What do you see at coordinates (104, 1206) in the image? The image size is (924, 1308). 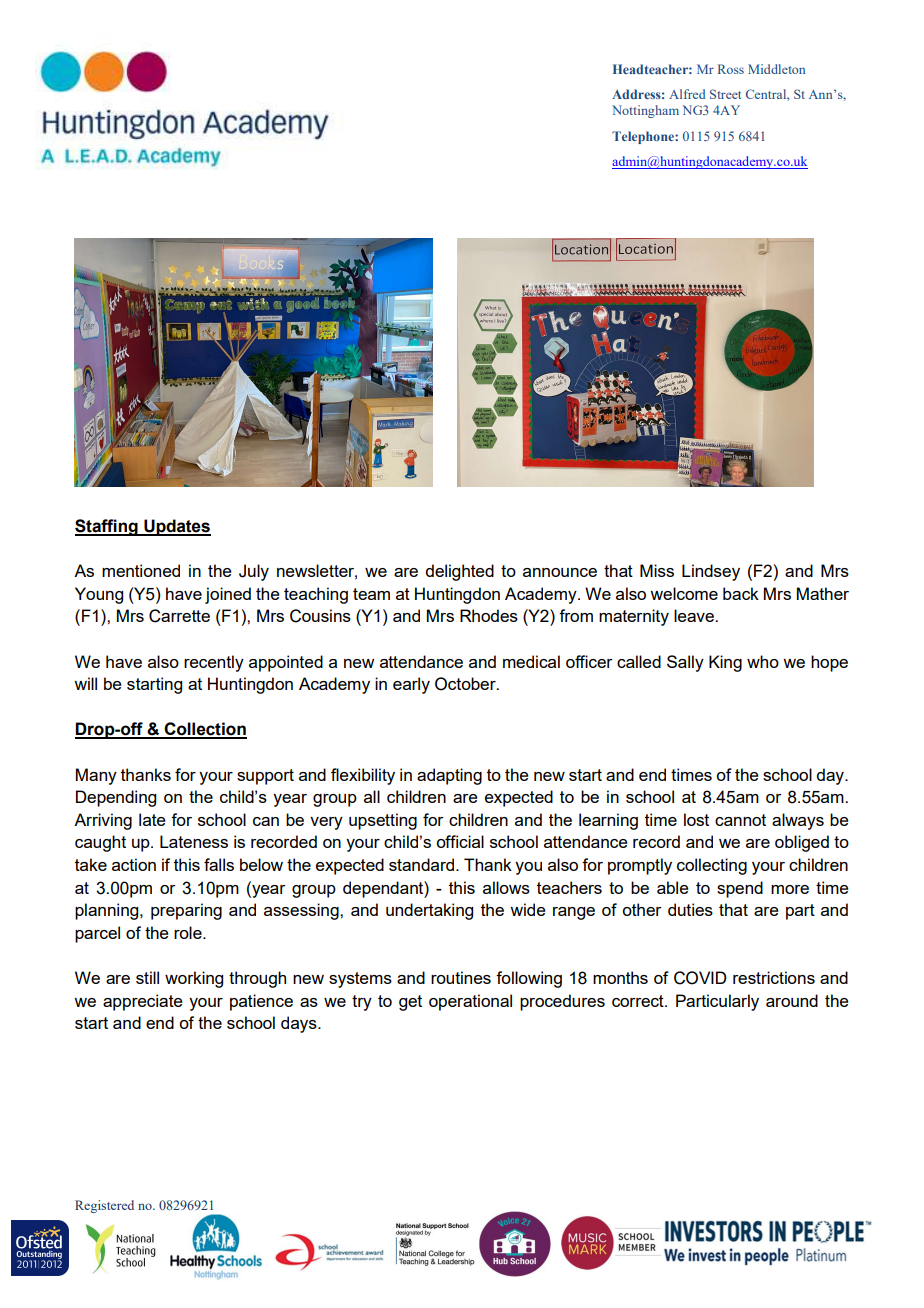 I see `Registered` at bounding box center [104, 1206].
